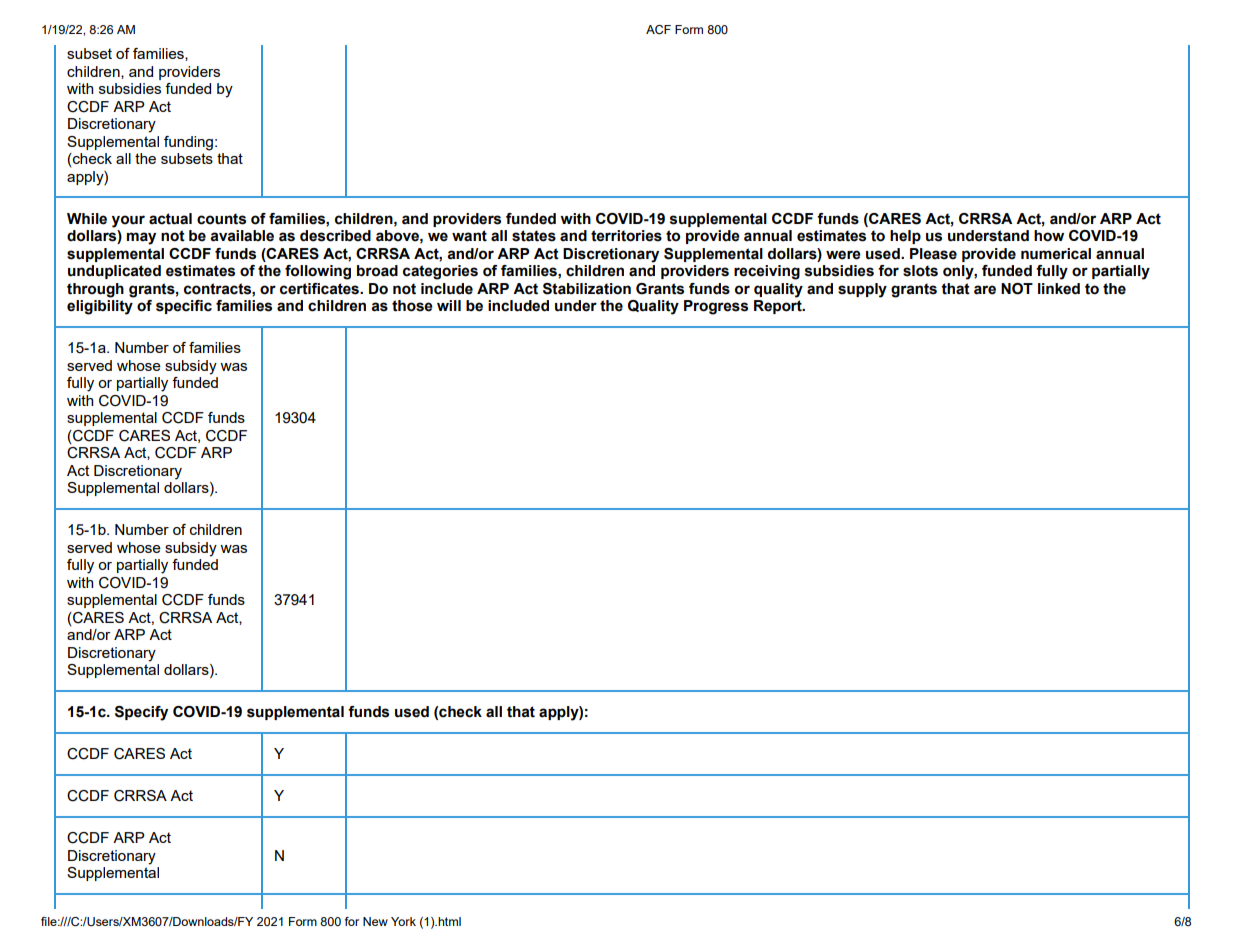 This screenshot has height=952, width=1233. I want to click on Report, so click(779, 307).
